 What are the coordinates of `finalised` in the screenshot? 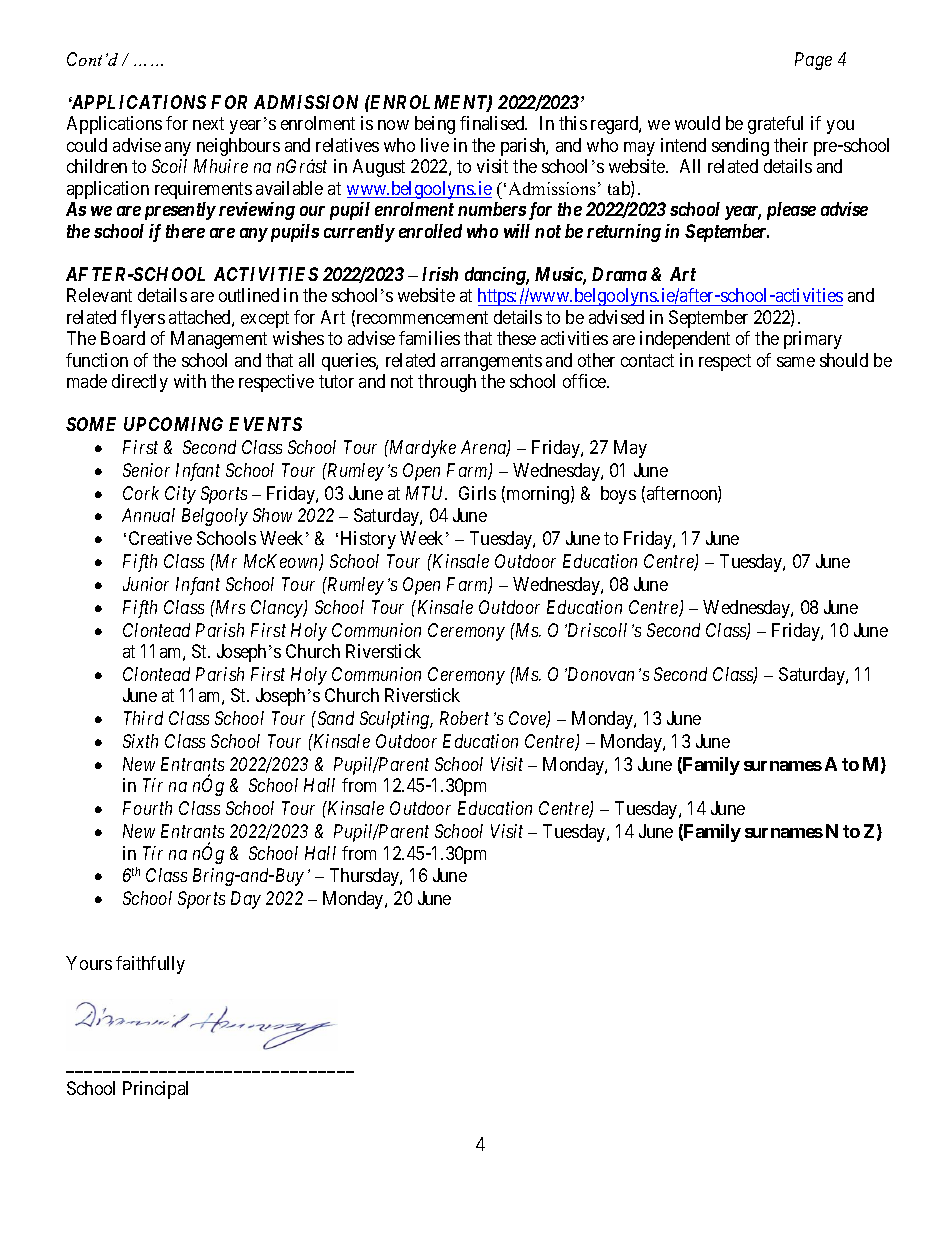 It's located at (493, 123).
